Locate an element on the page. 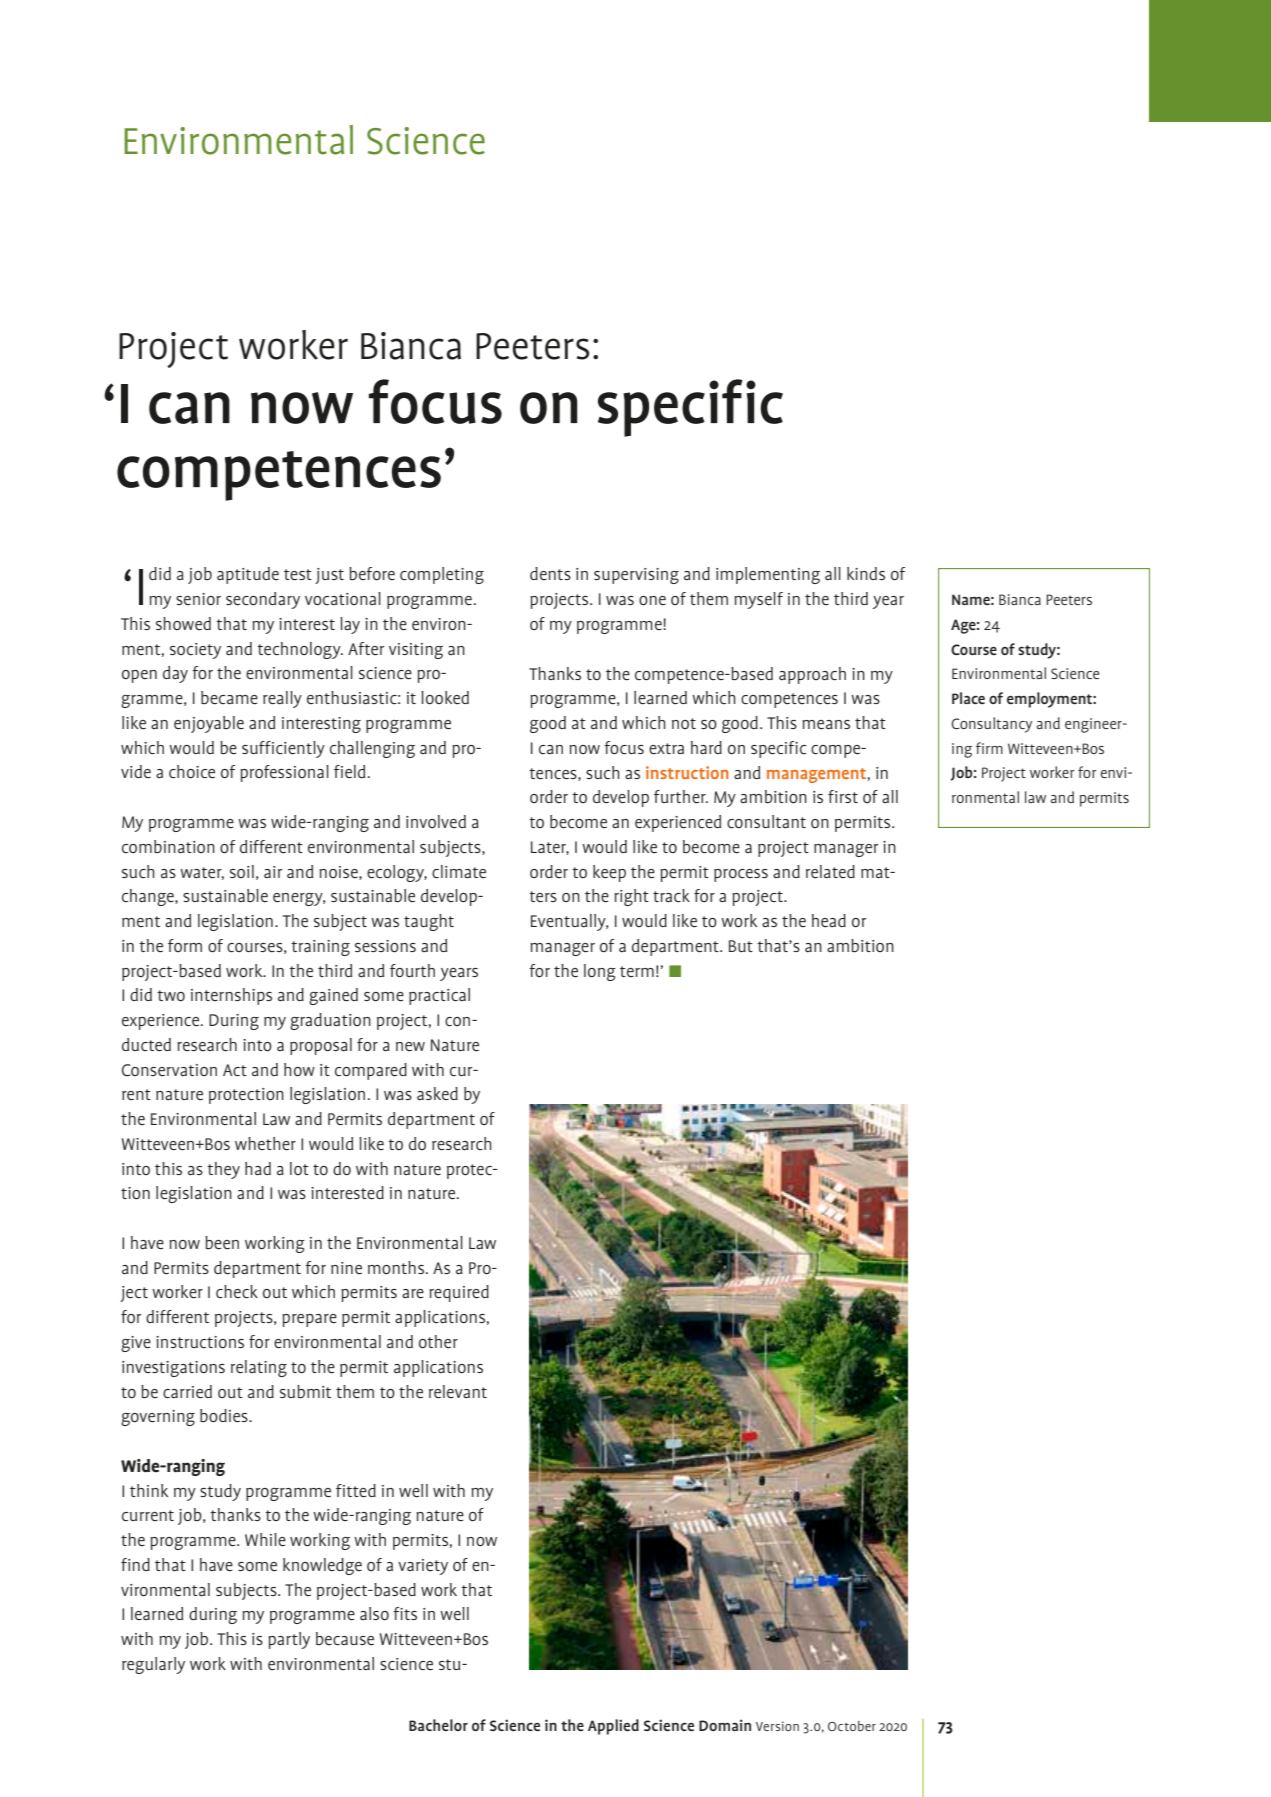 The width and height of the image is (1271, 1797). internships is located at coordinates (231, 996).
